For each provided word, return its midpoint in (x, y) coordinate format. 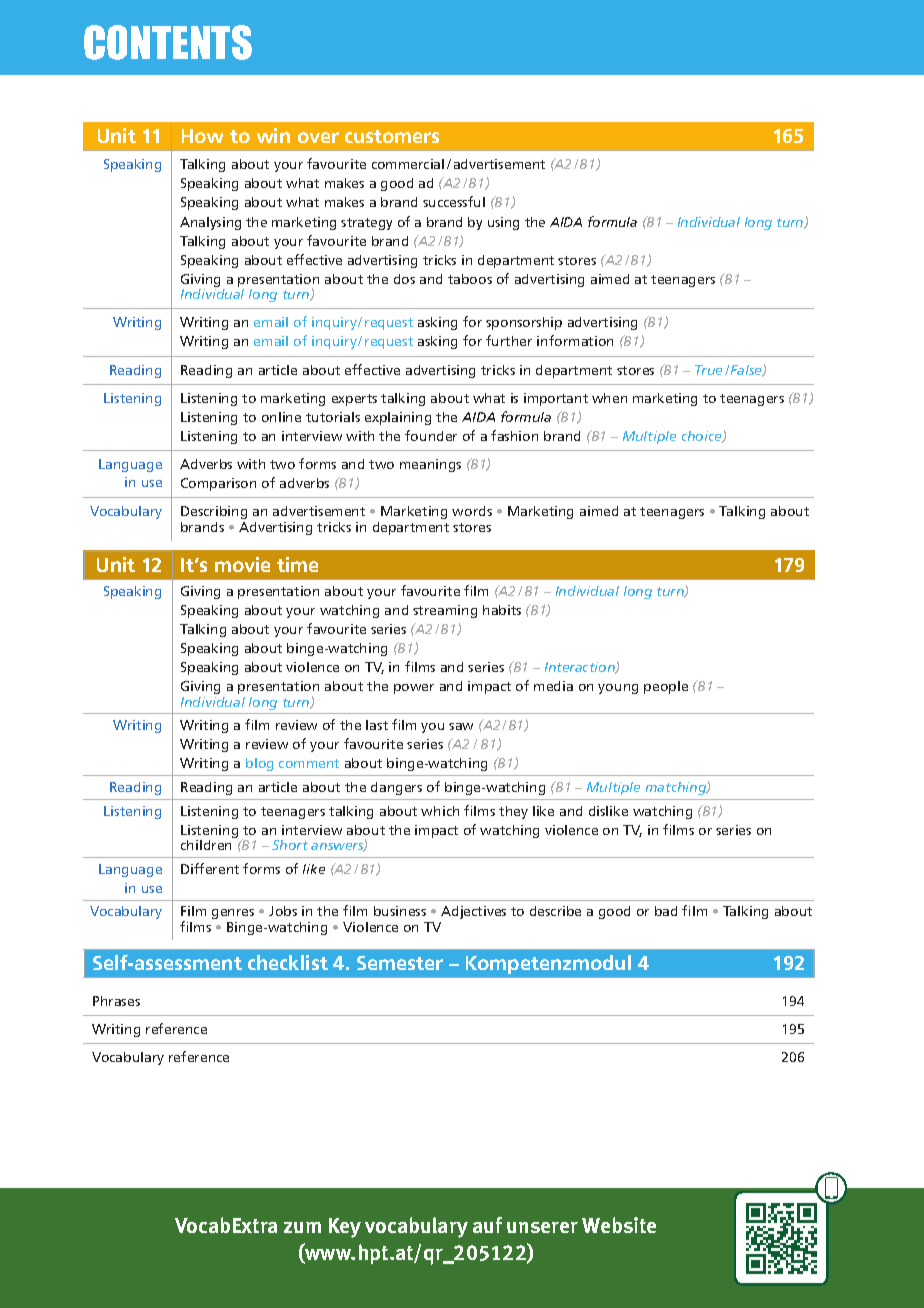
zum (302, 1227)
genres (233, 914)
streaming (445, 611)
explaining (398, 418)
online (281, 417)
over (318, 137)
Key (345, 1228)
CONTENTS (168, 42)
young (618, 689)
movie (242, 564)
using (503, 223)
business (400, 911)
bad (666, 911)
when (609, 398)
